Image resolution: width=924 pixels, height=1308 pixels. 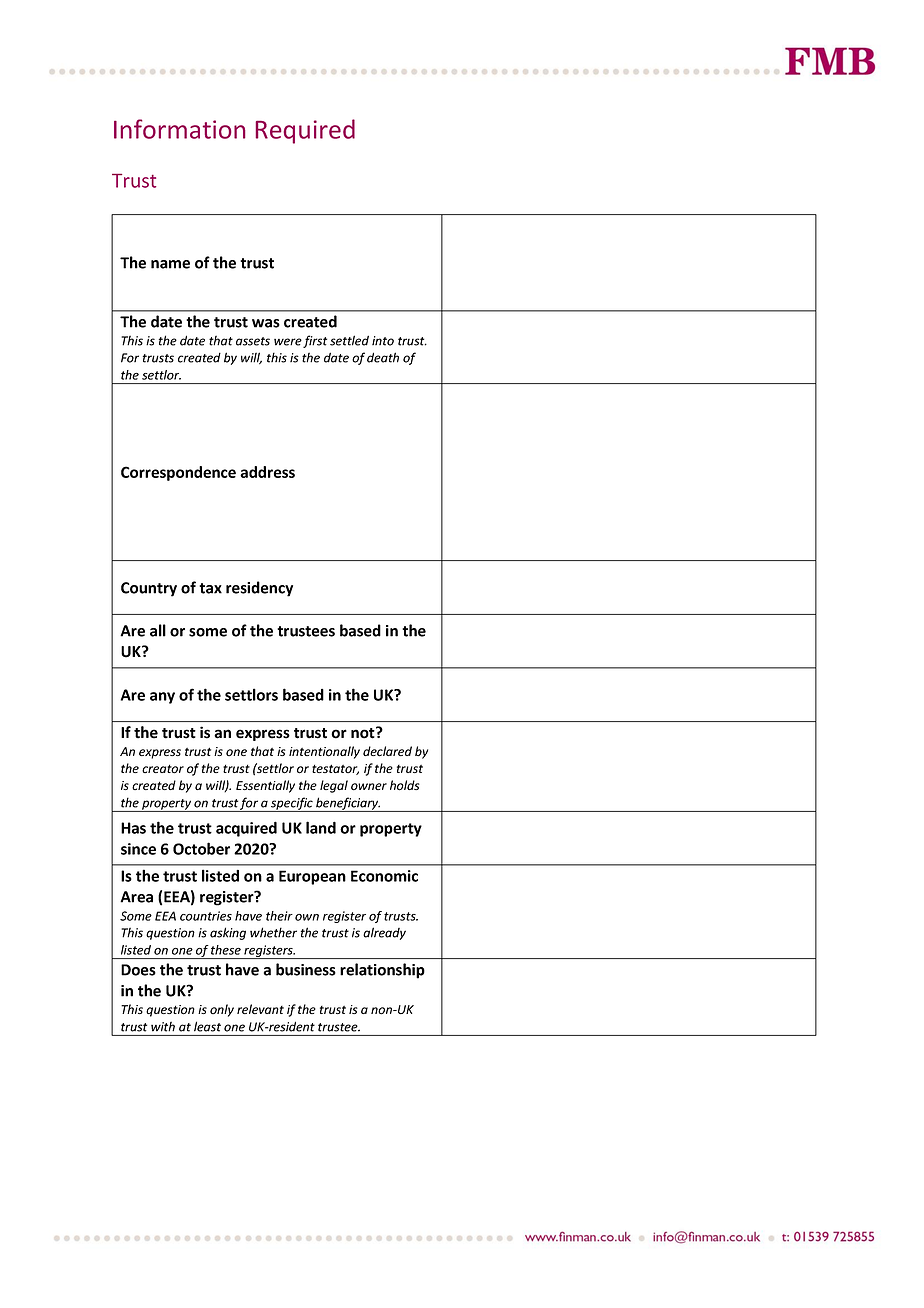 What do you see at coordinates (163, 1027) in the document?
I see `with` at bounding box center [163, 1027].
